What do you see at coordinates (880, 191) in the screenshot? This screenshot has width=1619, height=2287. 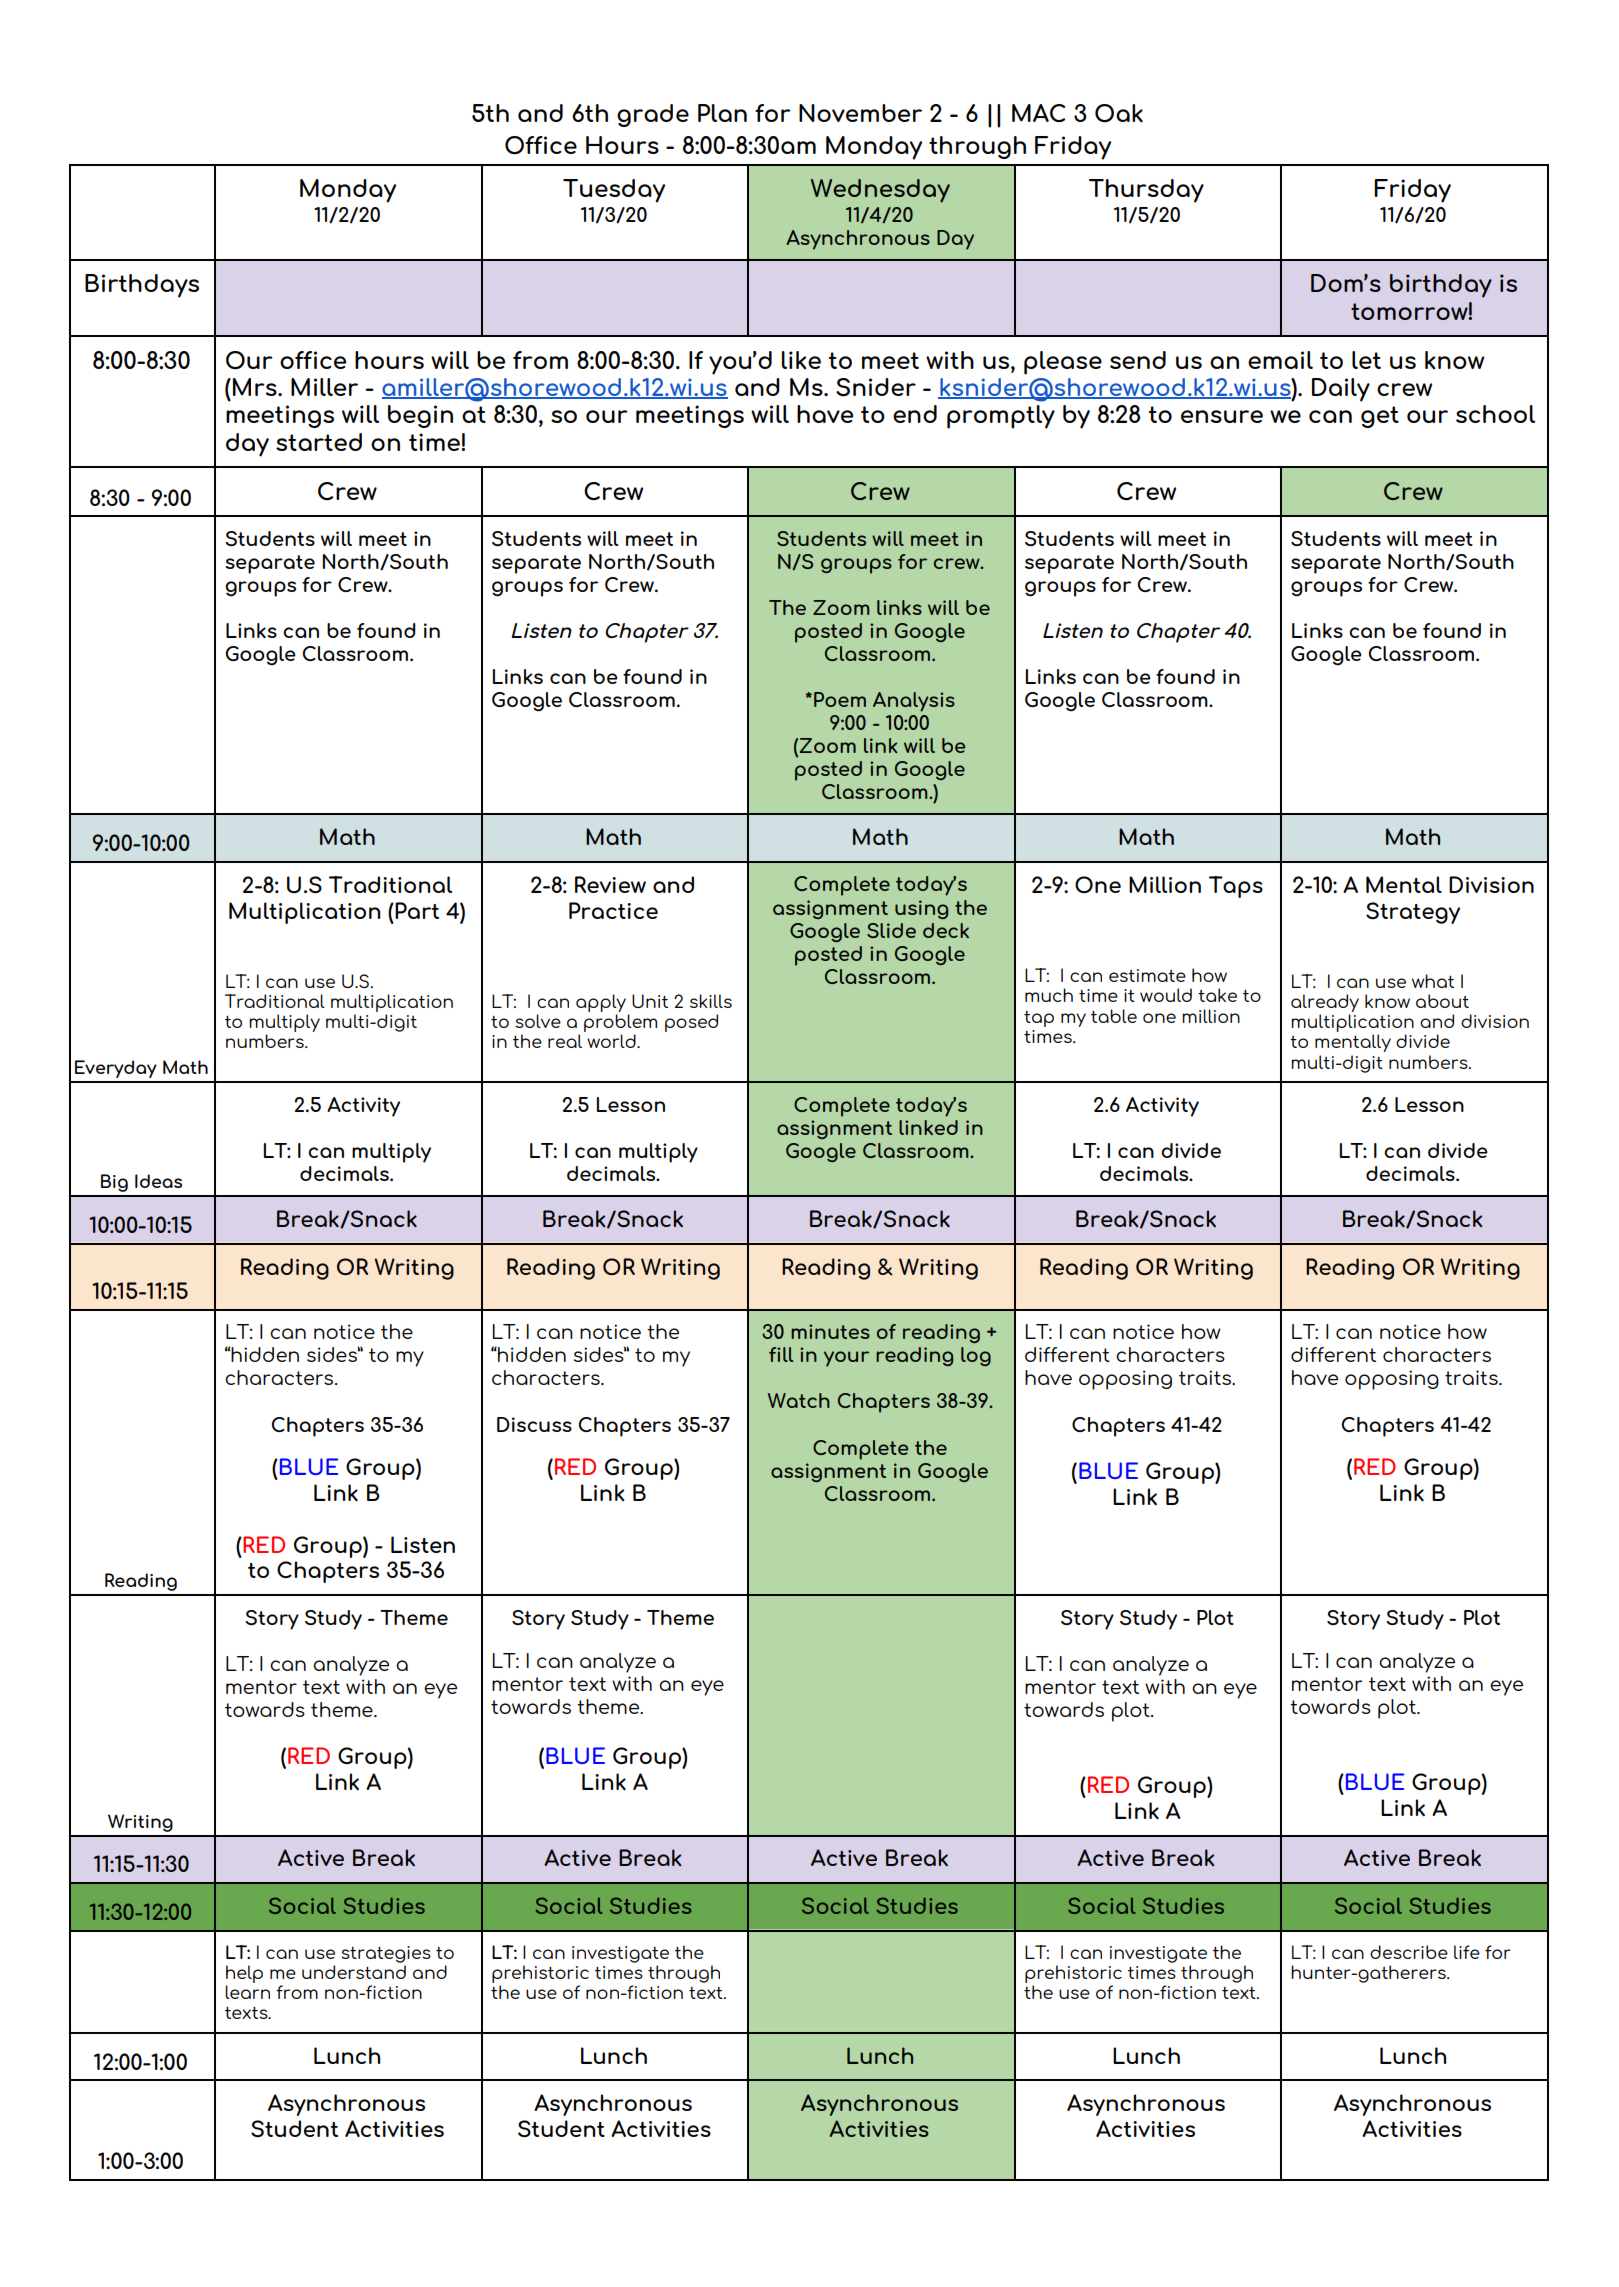 I see `Wednesday` at bounding box center [880, 191].
